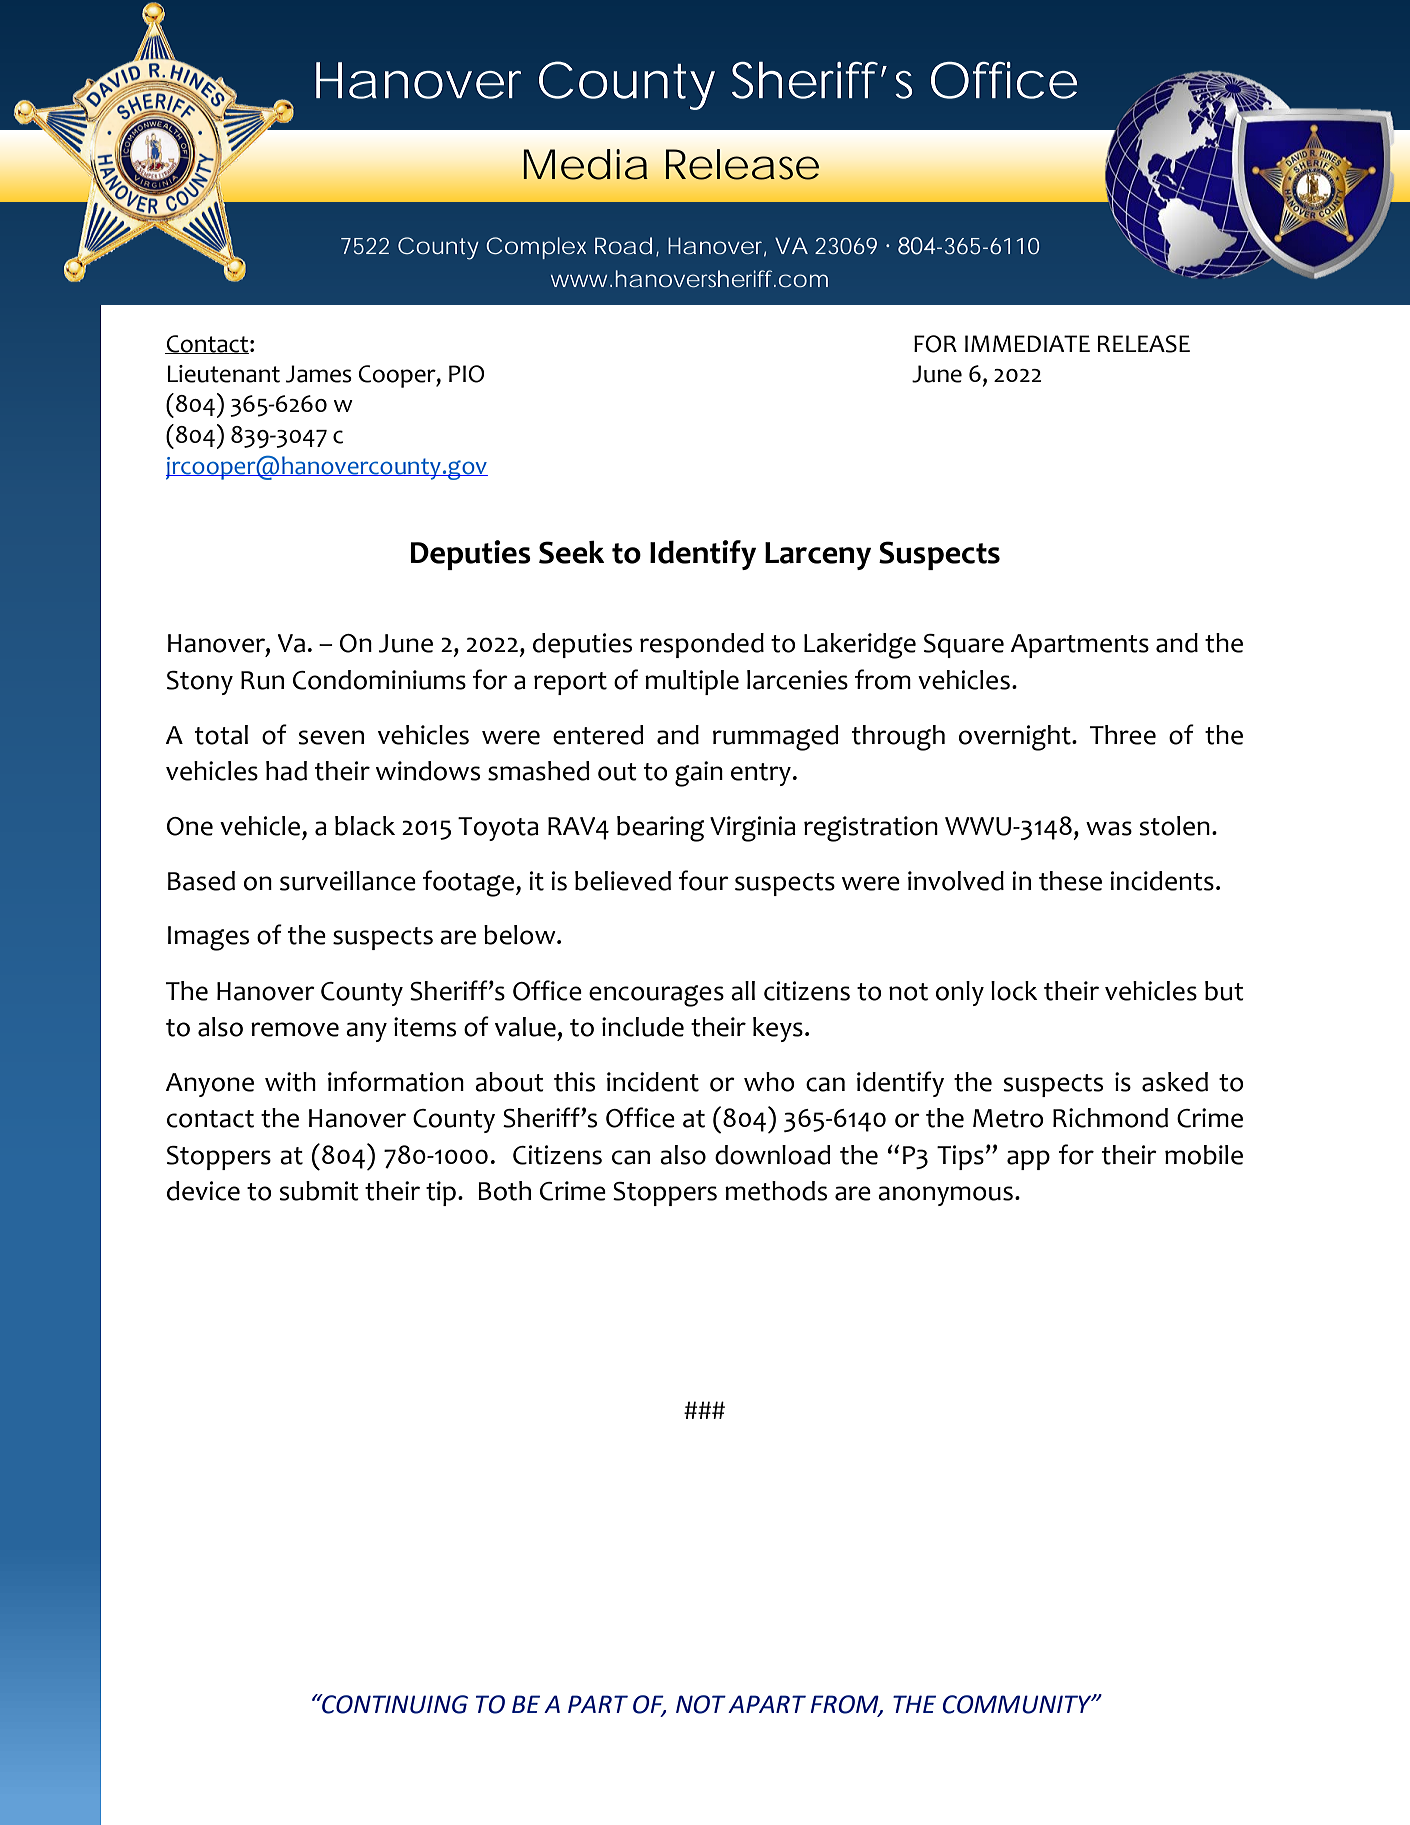 Image resolution: width=1410 pixels, height=1825 pixels. Describe the element at coordinates (1123, 735) in the screenshot. I see `Three` at that location.
